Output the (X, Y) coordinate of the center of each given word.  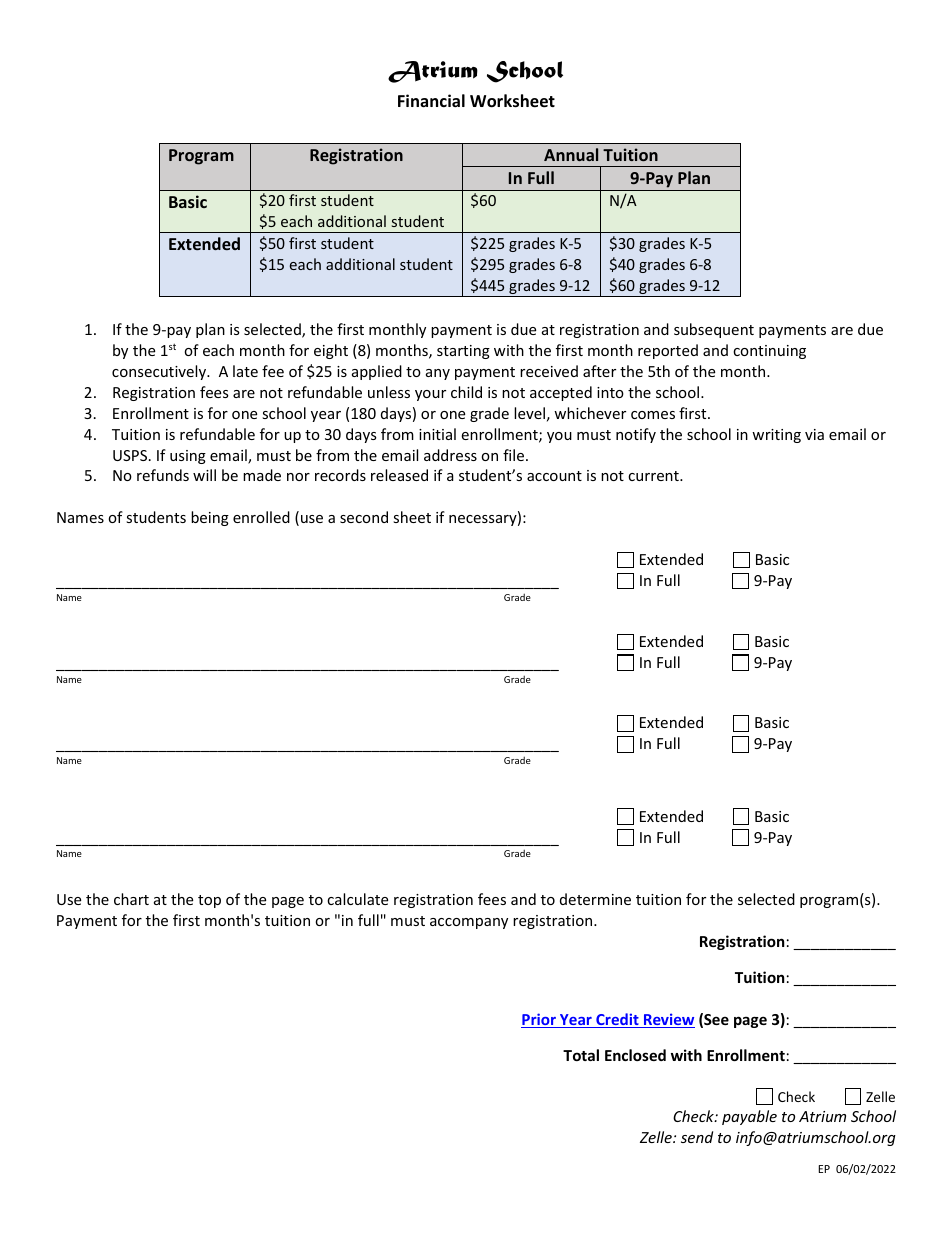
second (364, 517)
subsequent (714, 330)
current (654, 476)
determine (595, 899)
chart (131, 899)
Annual (571, 154)
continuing (769, 352)
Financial (431, 100)
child (466, 392)
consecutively (160, 372)
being (210, 518)
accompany (469, 923)
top (209, 901)
